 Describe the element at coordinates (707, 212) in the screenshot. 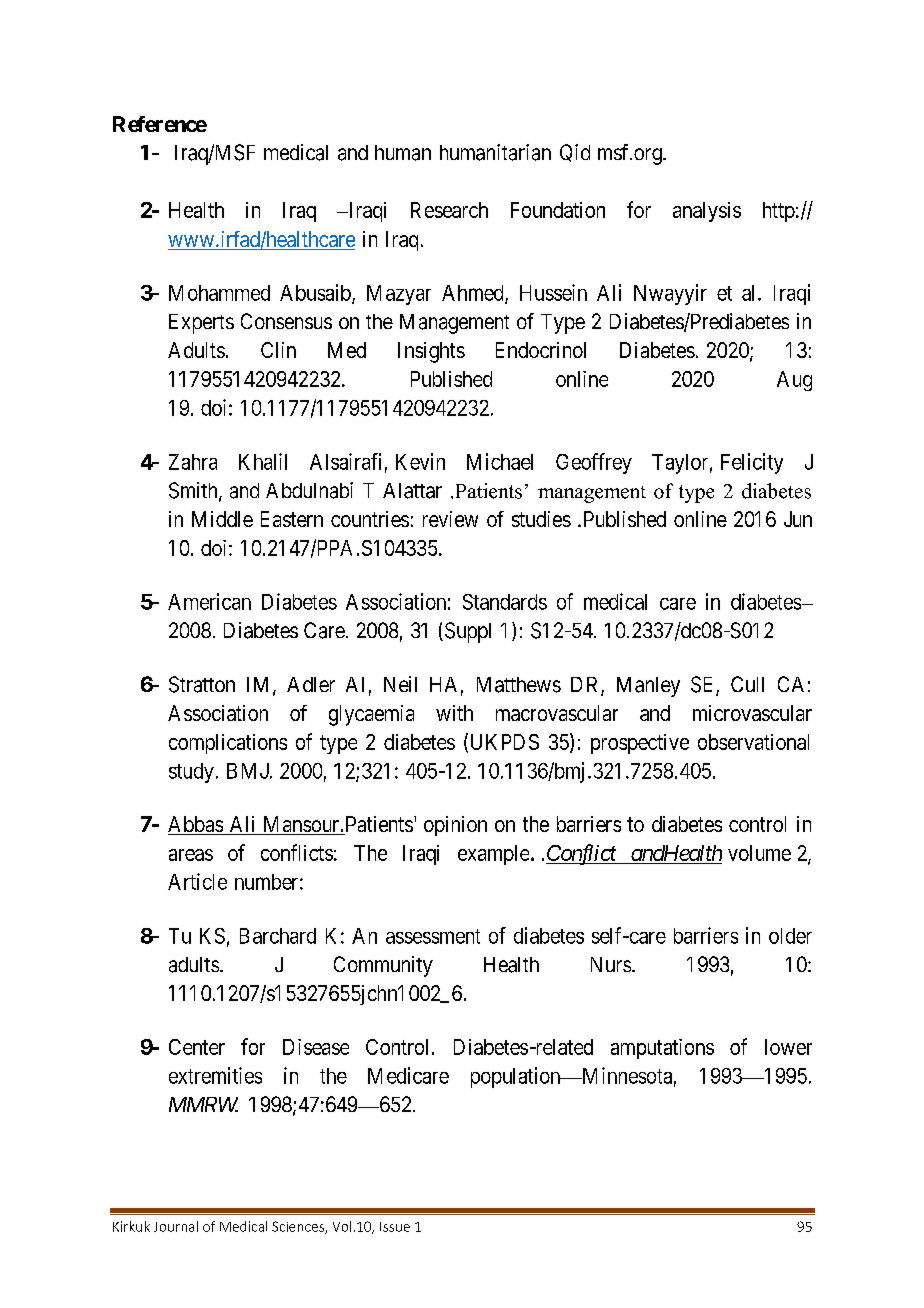

I see `analysis` at that location.
